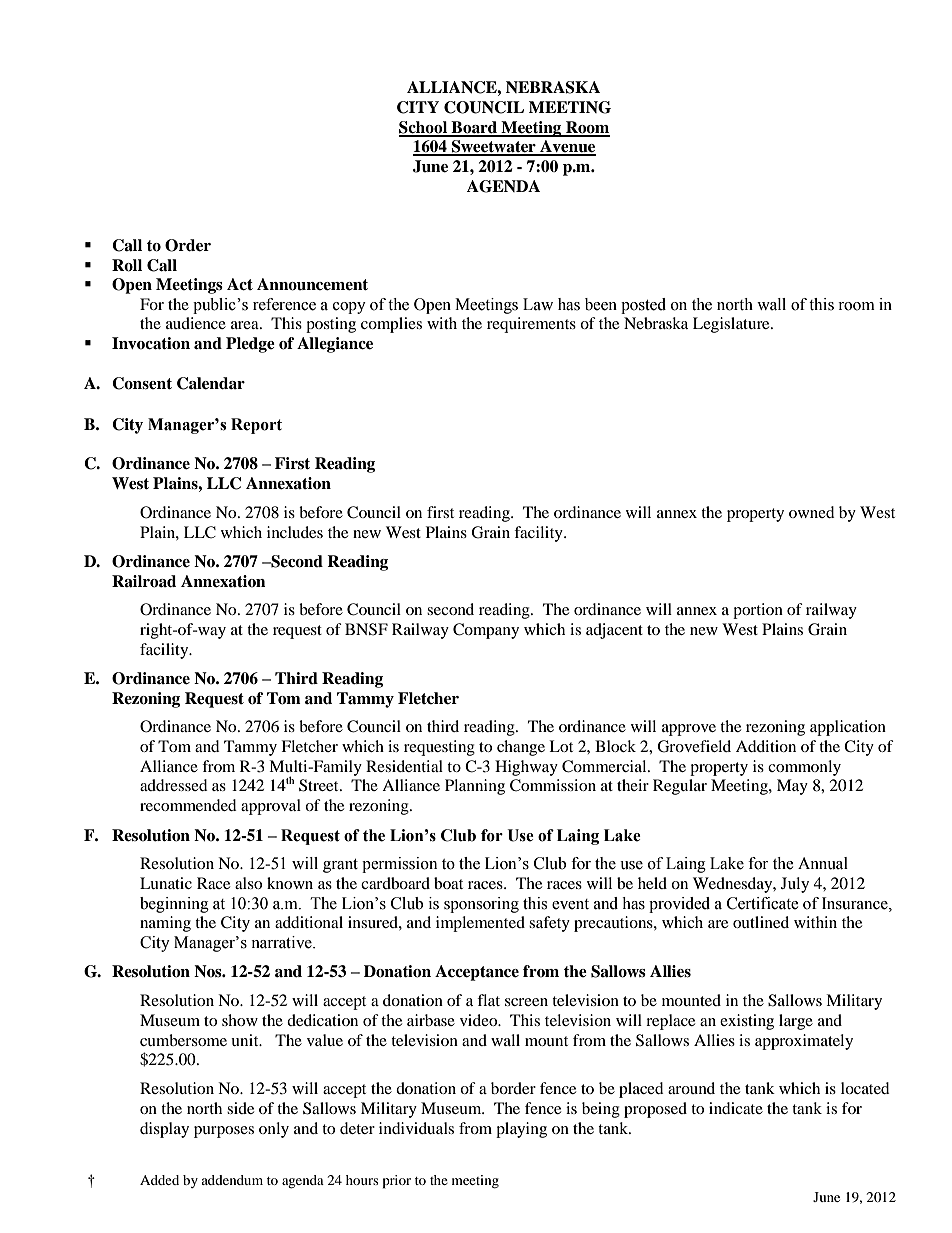 This screenshot has width=952, height=1233. I want to click on includes, so click(295, 532).
